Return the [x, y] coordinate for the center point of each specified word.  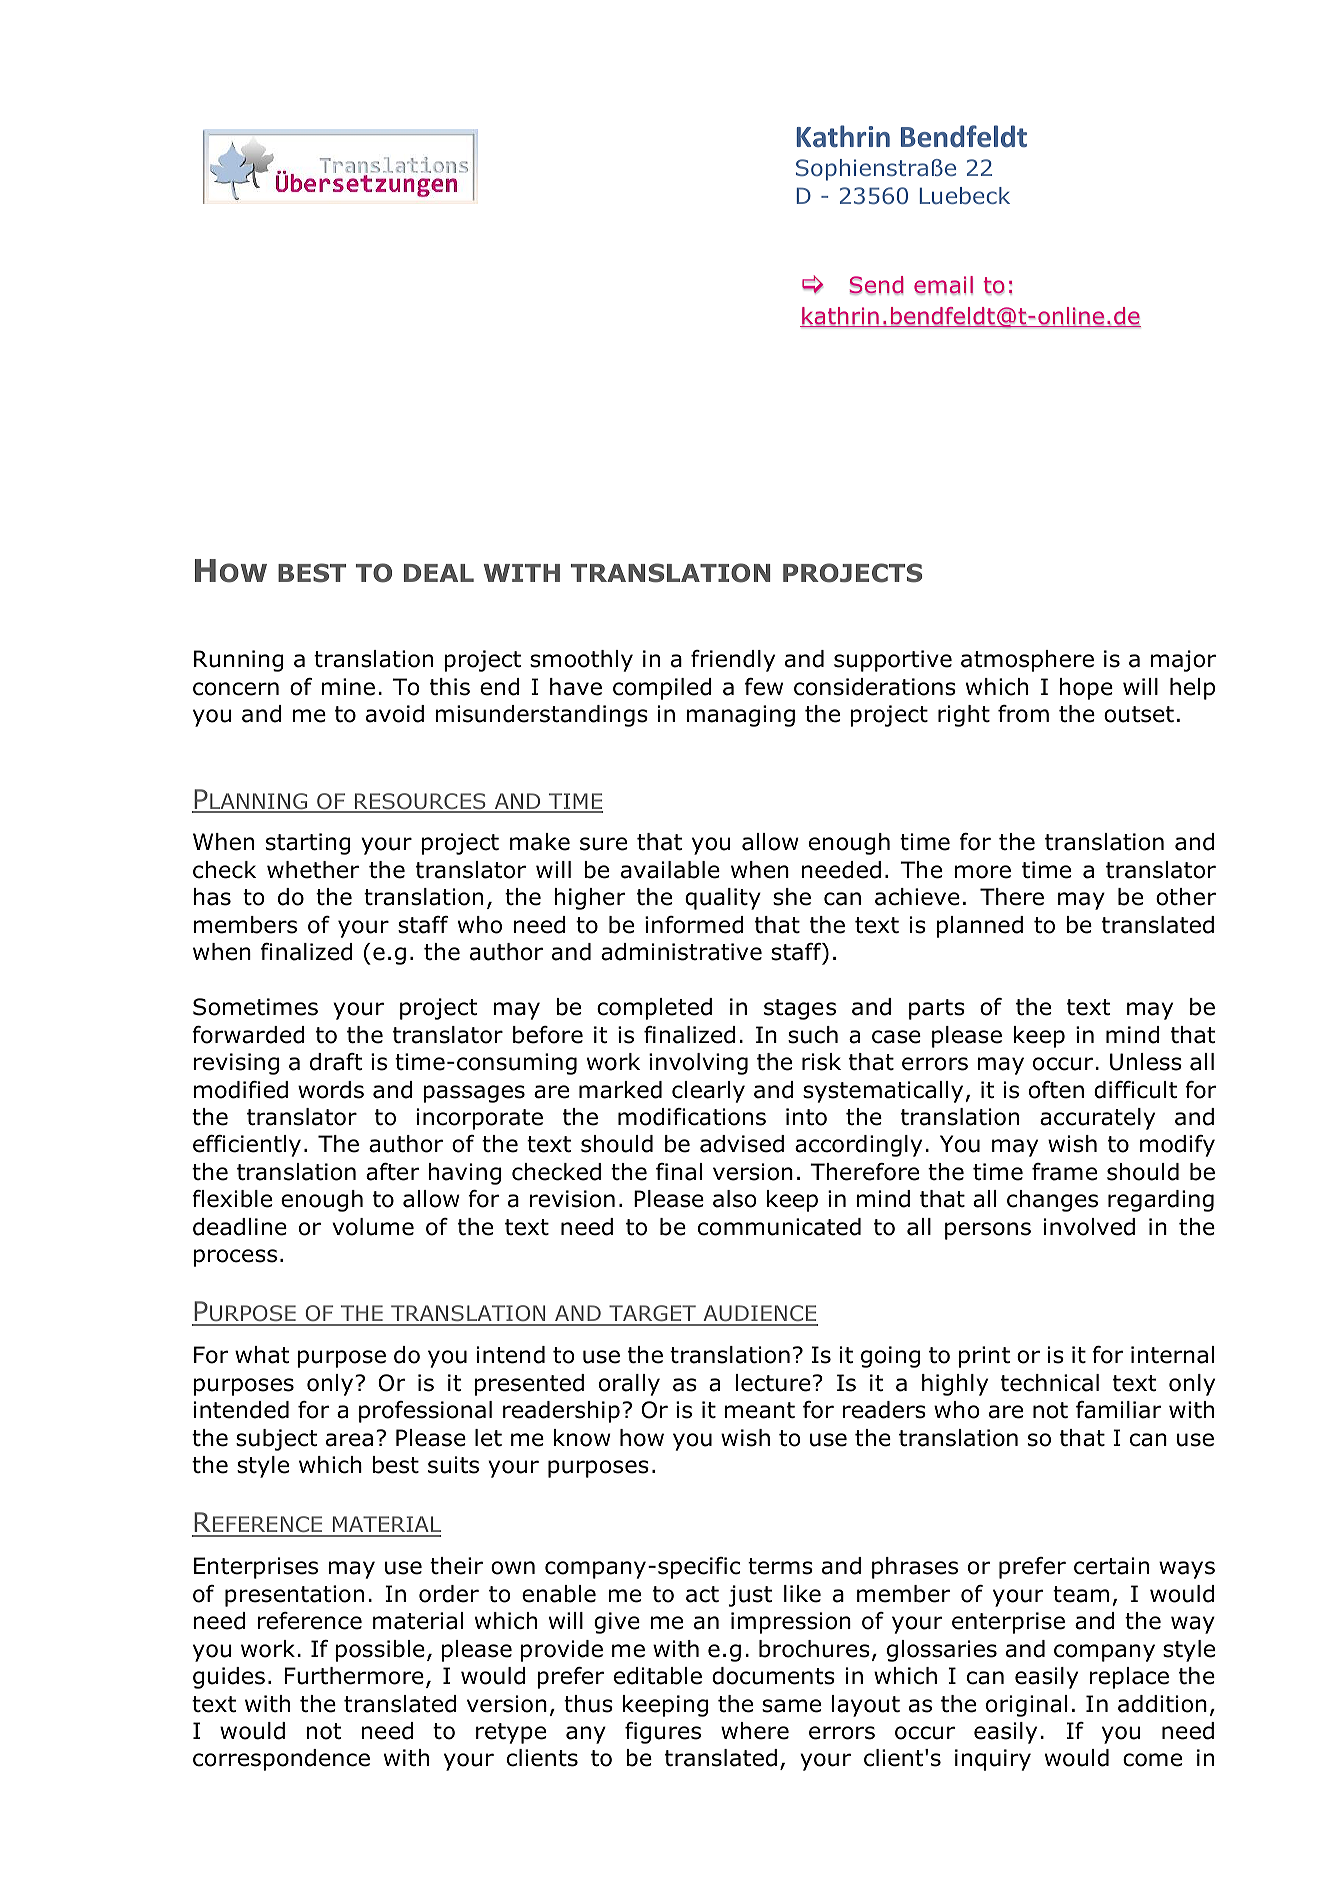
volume [373, 1227]
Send [876, 285]
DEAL [439, 573]
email [943, 285]
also [735, 1199]
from [1023, 714]
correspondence [281, 1760]
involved [1089, 1227]
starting [308, 844]
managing [740, 716]
